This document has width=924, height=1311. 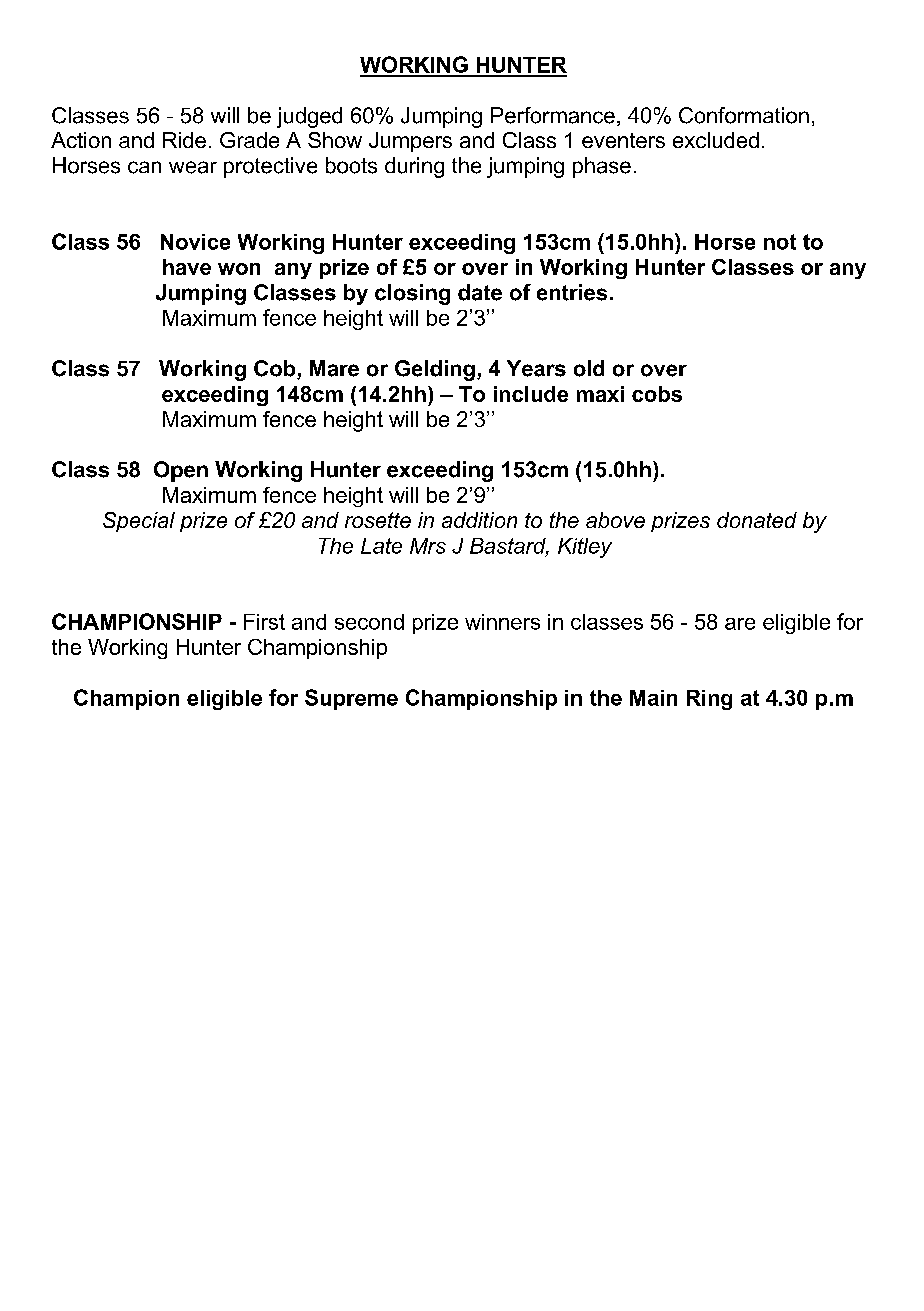 I want to click on Open, so click(x=181, y=471).
